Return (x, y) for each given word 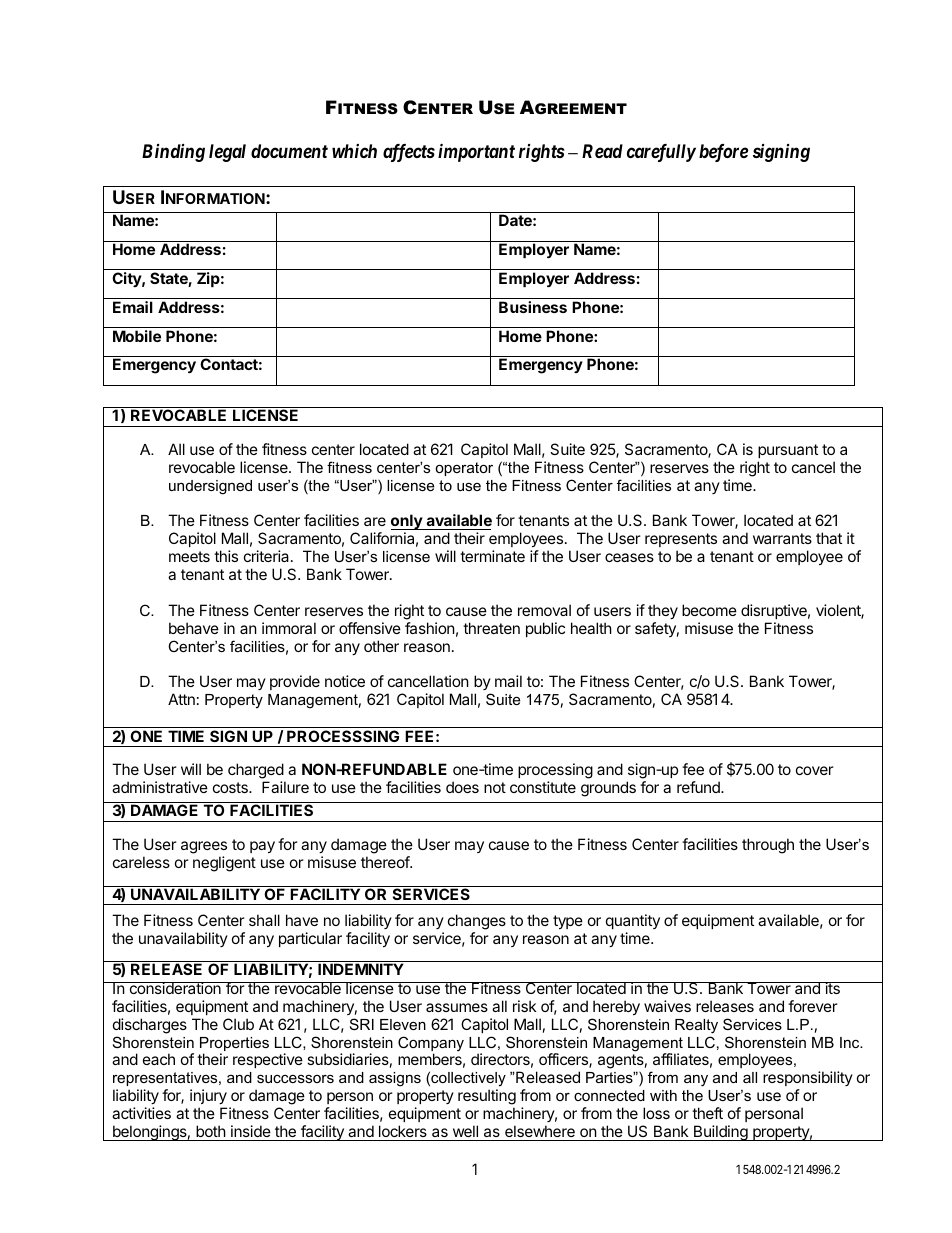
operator (464, 469)
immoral (289, 628)
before (723, 153)
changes (477, 922)
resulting (487, 1098)
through (768, 846)
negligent (224, 864)
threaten (491, 628)
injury (208, 1096)
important (476, 153)
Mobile (137, 336)
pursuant (788, 451)
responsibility (808, 1080)
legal (227, 153)
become (709, 610)
